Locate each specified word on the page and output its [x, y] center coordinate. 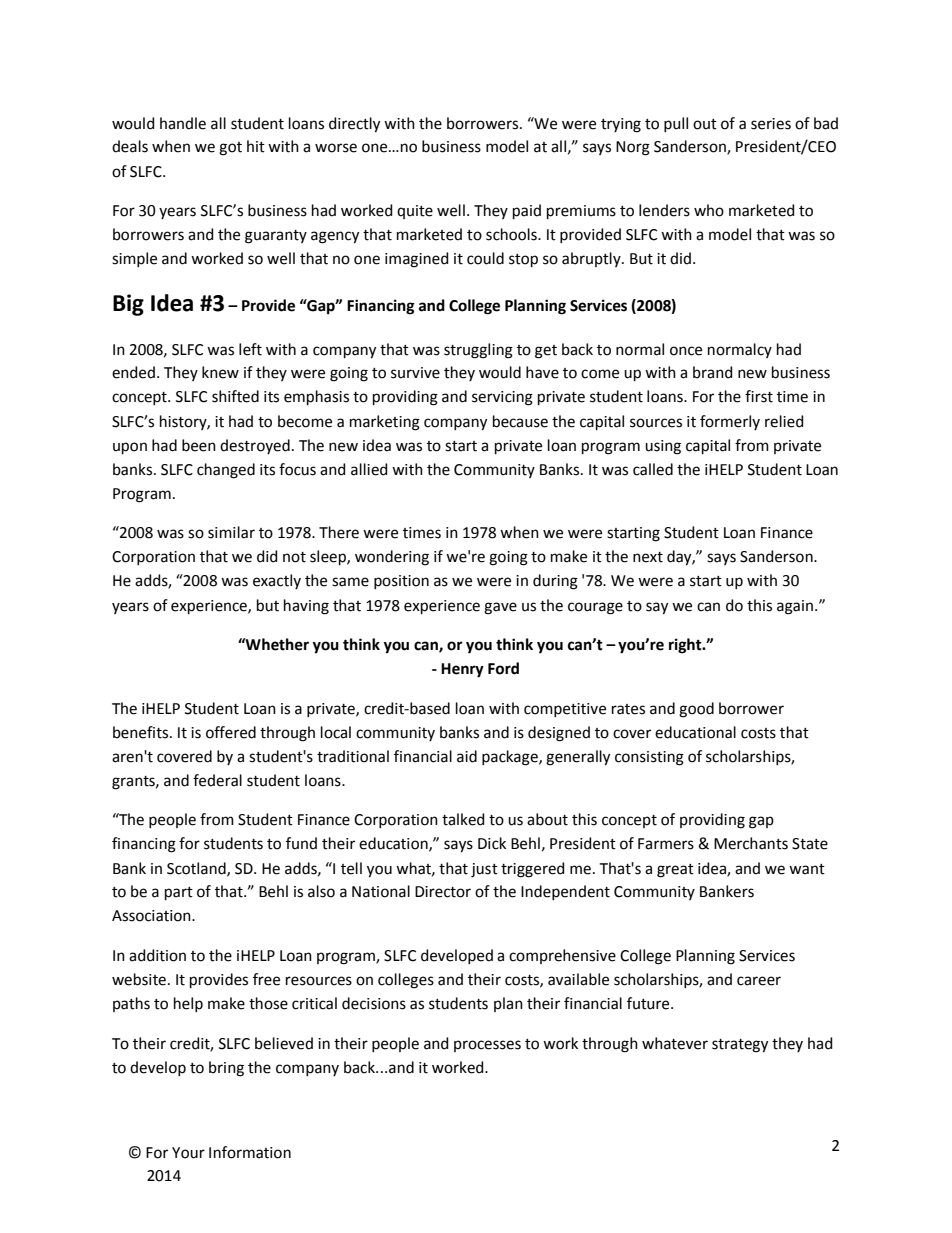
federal [217, 780]
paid [527, 211]
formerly [730, 422]
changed [226, 471]
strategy [740, 1046]
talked [463, 819]
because [520, 421]
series [771, 124]
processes [487, 1046]
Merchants [751, 843]
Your [188, 1153]
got [230, 149]
